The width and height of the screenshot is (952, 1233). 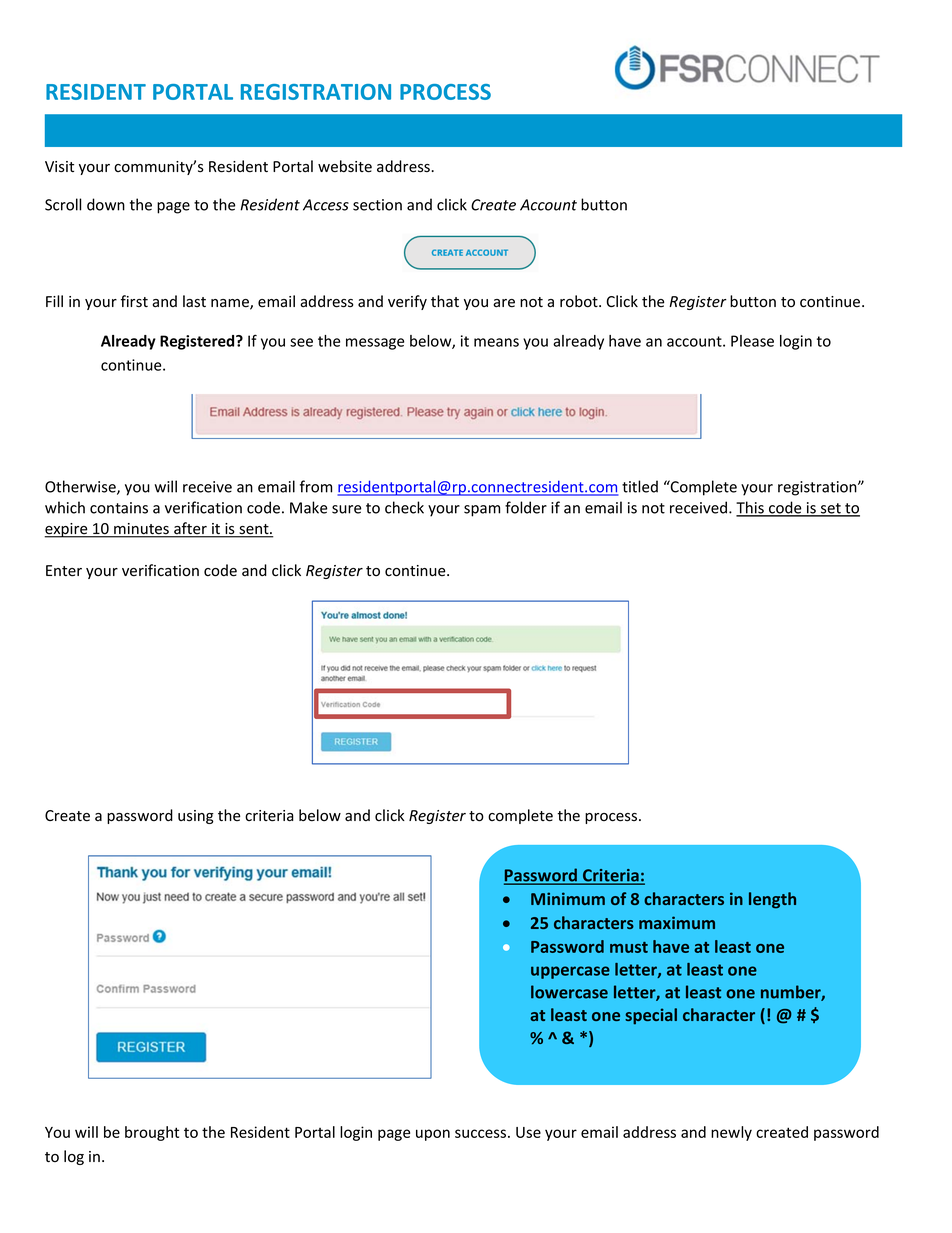 I want to click on check, so click(x=404, y=507).
